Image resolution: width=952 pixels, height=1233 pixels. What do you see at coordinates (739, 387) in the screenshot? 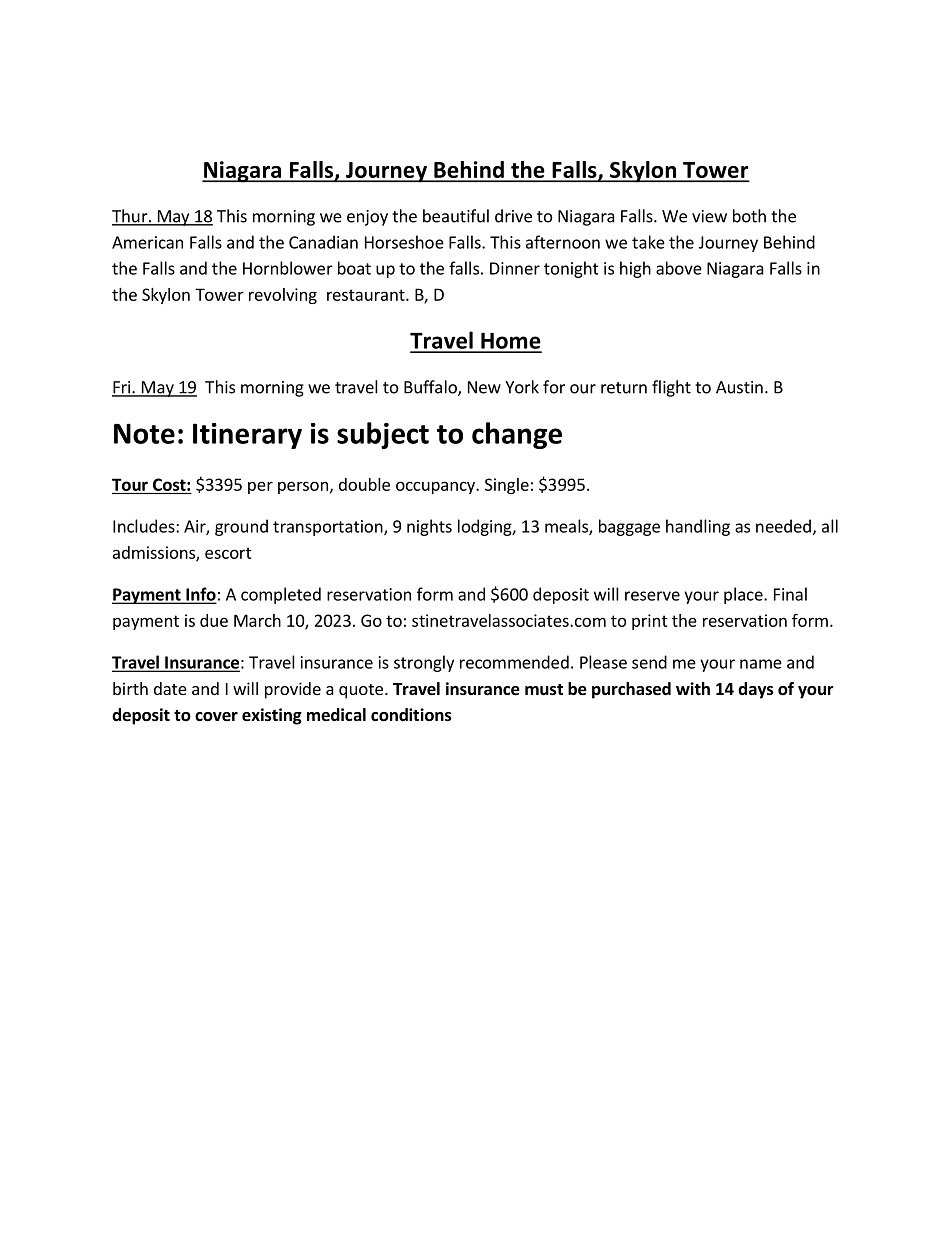
I see `Austin` at bounding box center [739, 387].
